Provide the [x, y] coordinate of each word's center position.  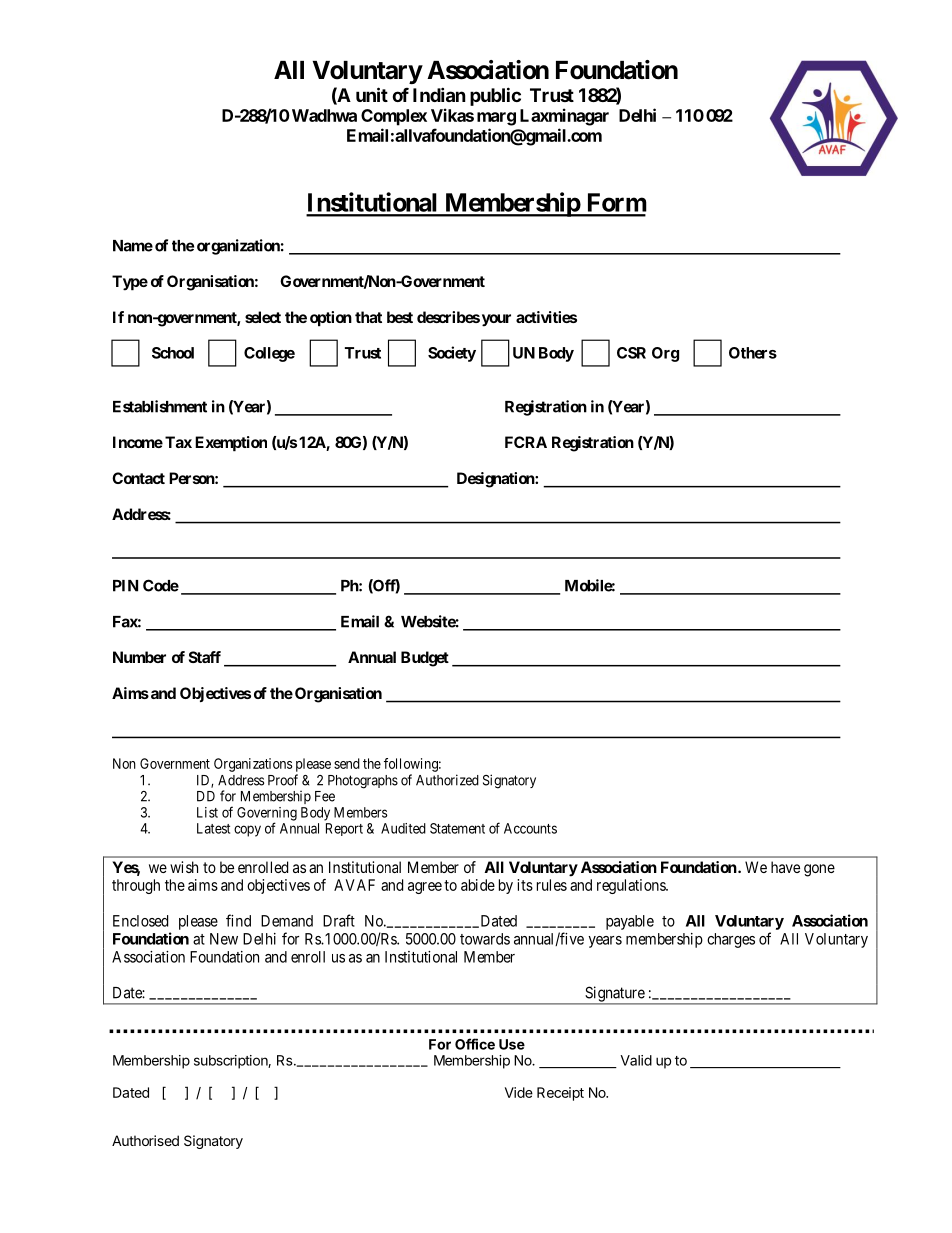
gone [819, 870]
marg [496, 119]
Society [452, 354]
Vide [519, 1092]
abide [478, 885]
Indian [439, 94]
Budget [425, 659]
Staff [205, 657]
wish [184, 867]
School [173, 353]
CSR [631, 353]
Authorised [145, 1140]
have [785, 867]
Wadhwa [323, 115]
